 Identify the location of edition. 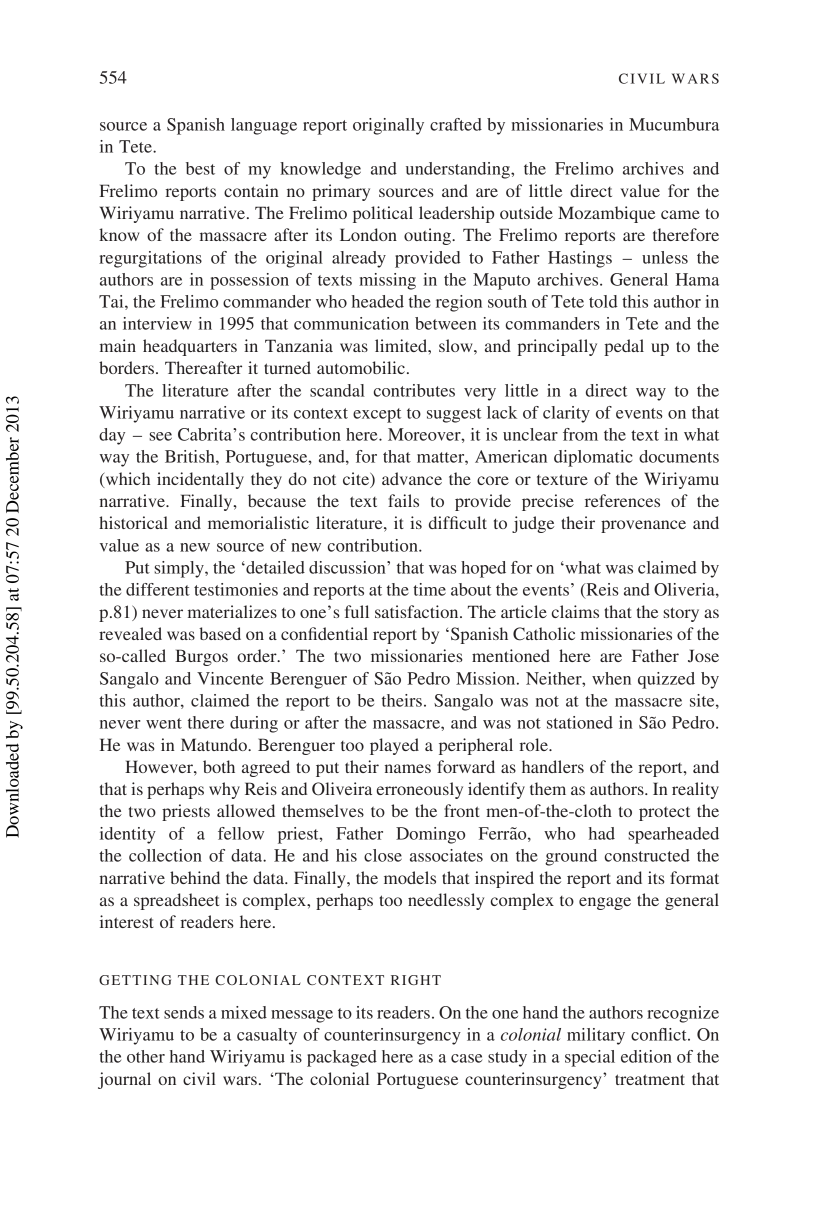
(646, 1056).
